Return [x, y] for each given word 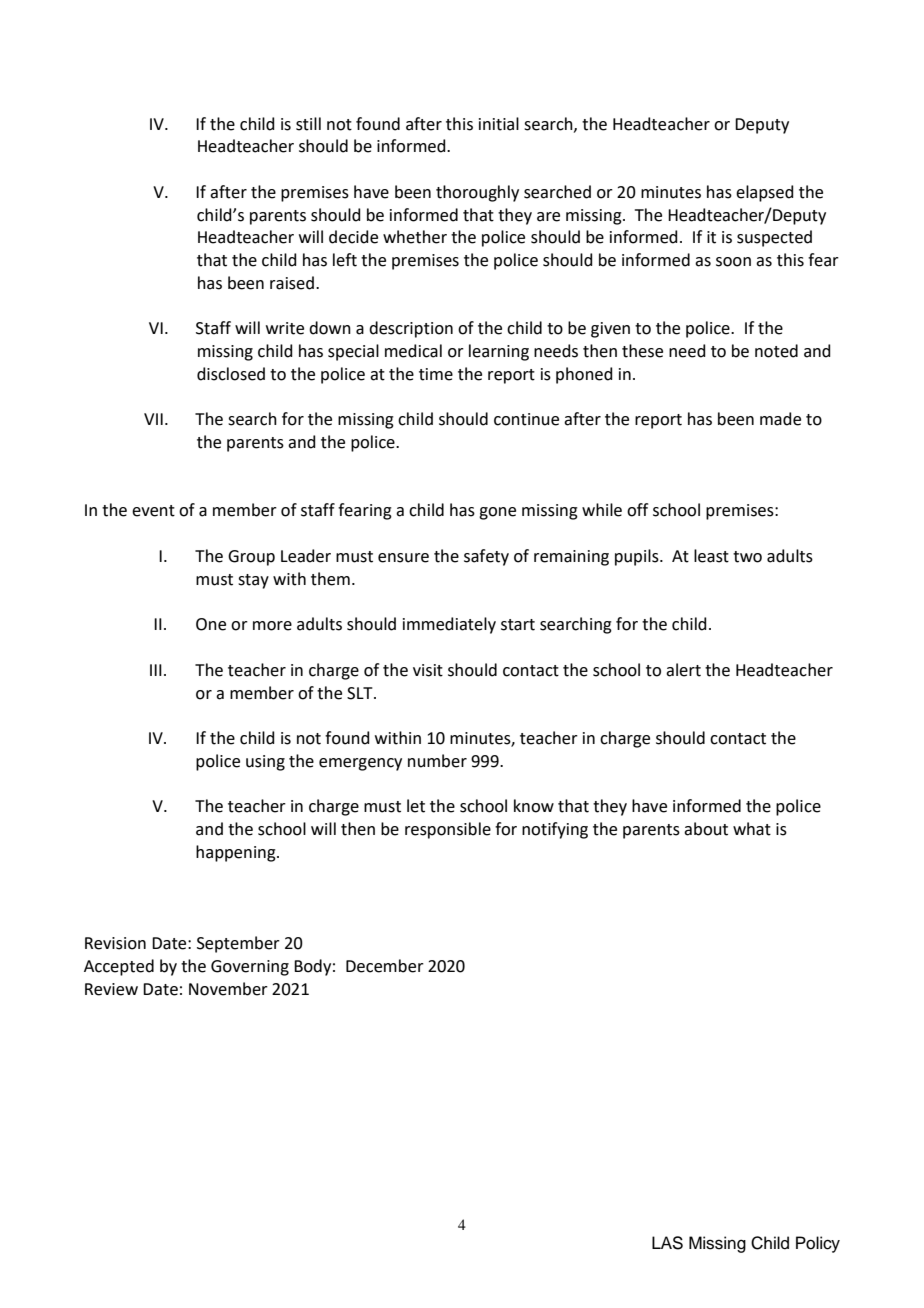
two [747, 557]
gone [497, 513]
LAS [667, 1243]
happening [237, 853]
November [228, 989]
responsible [448, 830]
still [308, 124]
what [752, 829]
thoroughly [477, 193]
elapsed [765, 193]
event [153, 511]
